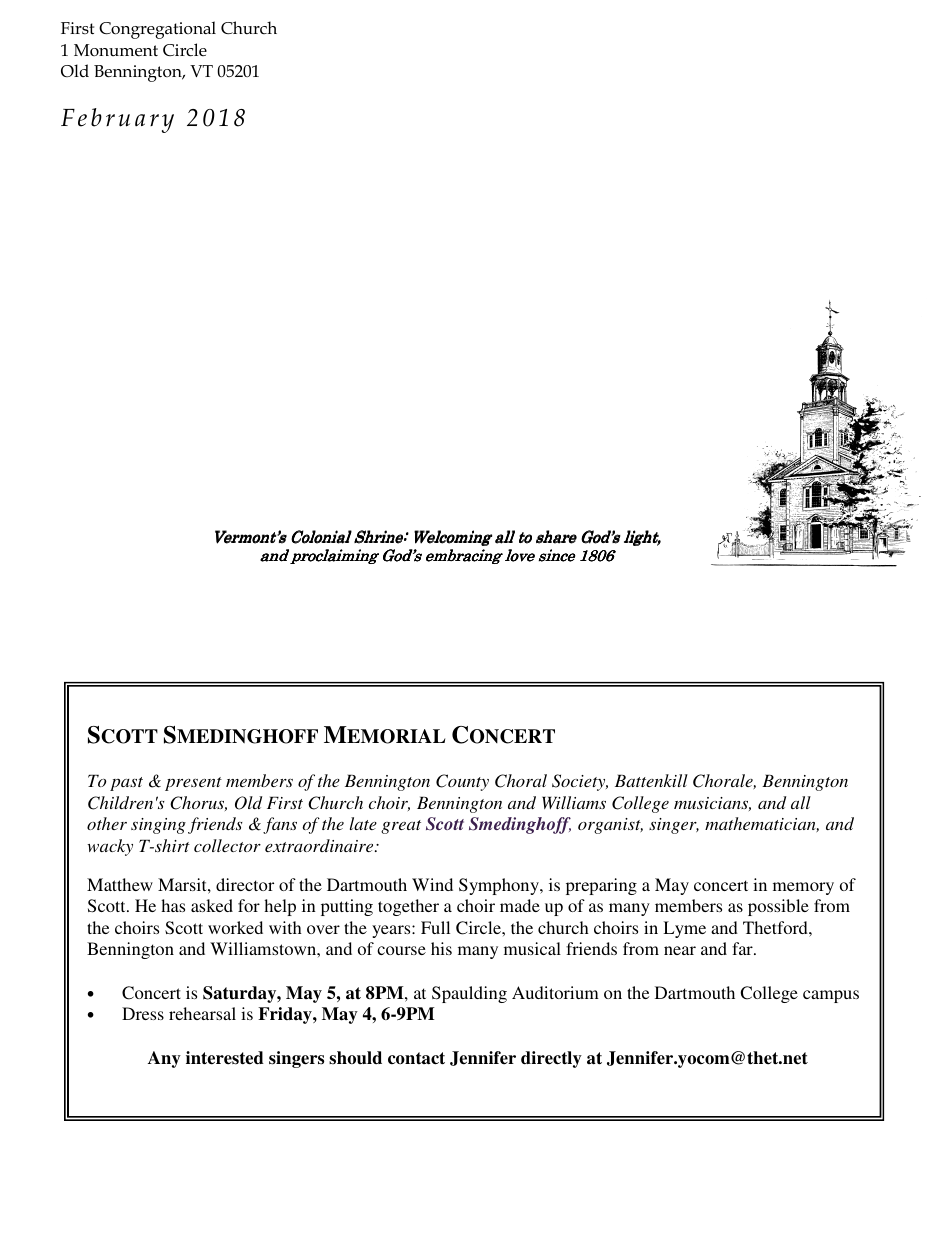  What do you see at coordinates (202, 1013) in the document?
I see `rehearsal` at bounding box center [202, 1013].
